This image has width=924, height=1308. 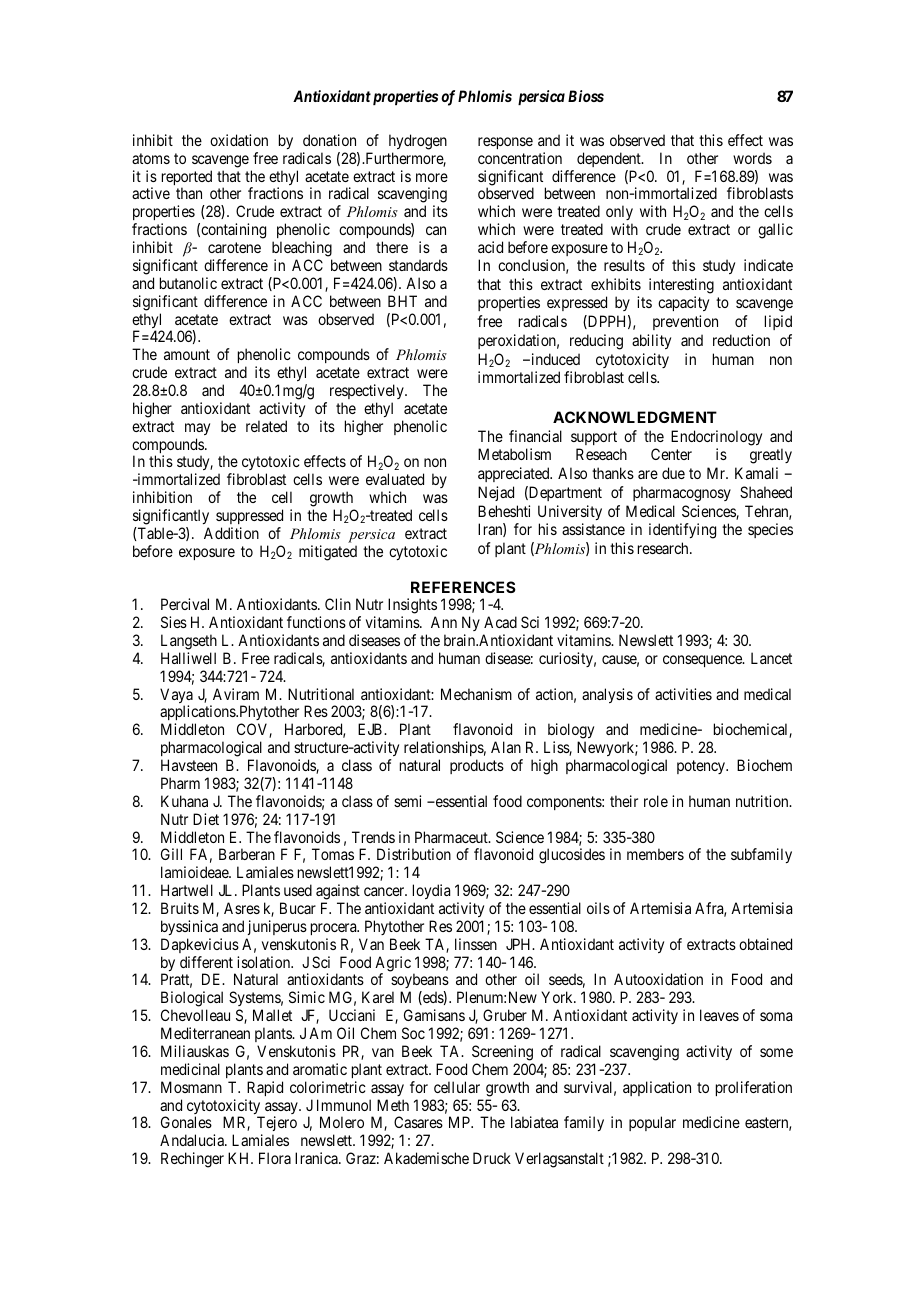 I want to click on concentration, so click(x=520, y=158).
